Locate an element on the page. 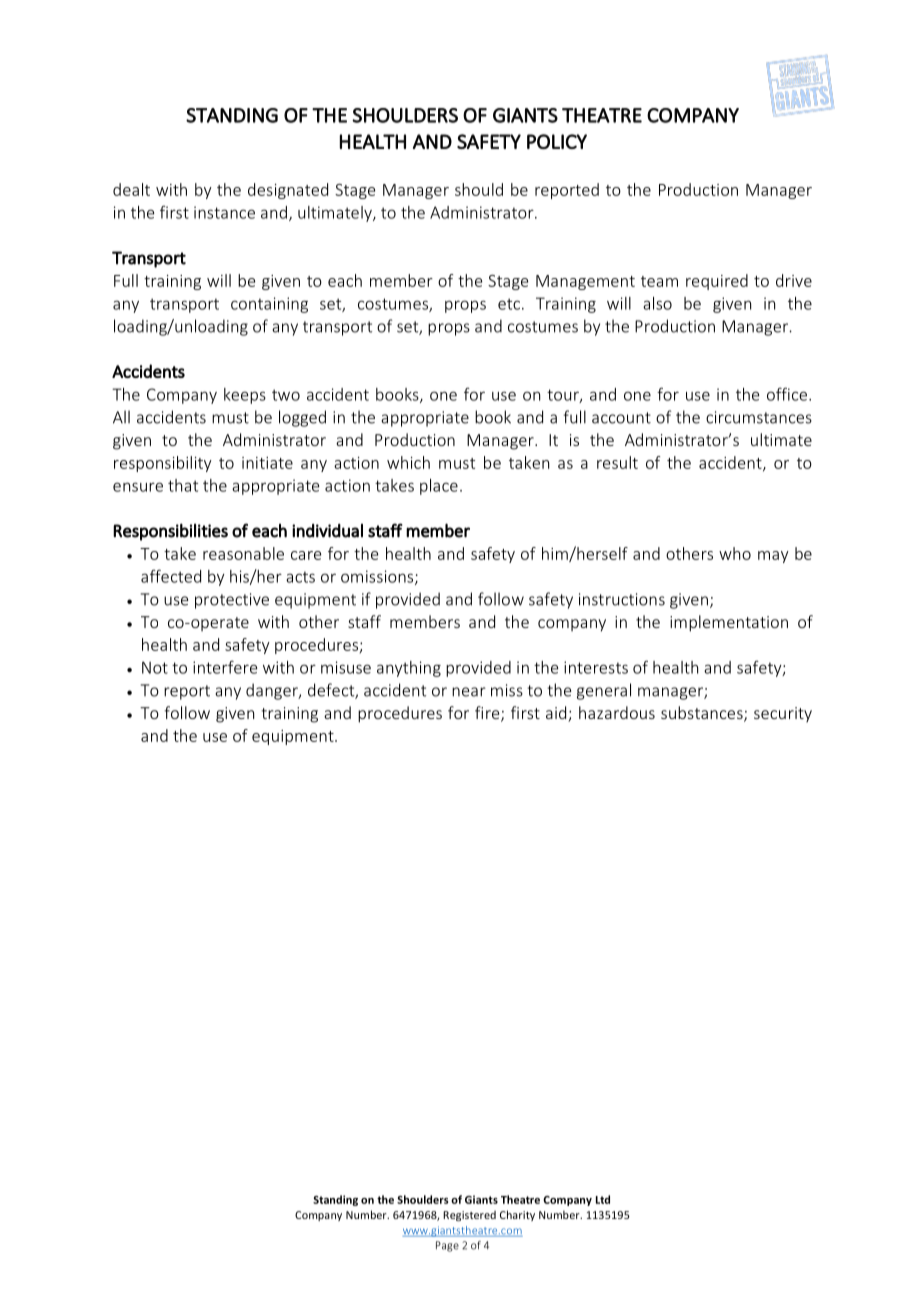 This image has width=924, height=1308. circumstances is located at coordinates (759, 417).
